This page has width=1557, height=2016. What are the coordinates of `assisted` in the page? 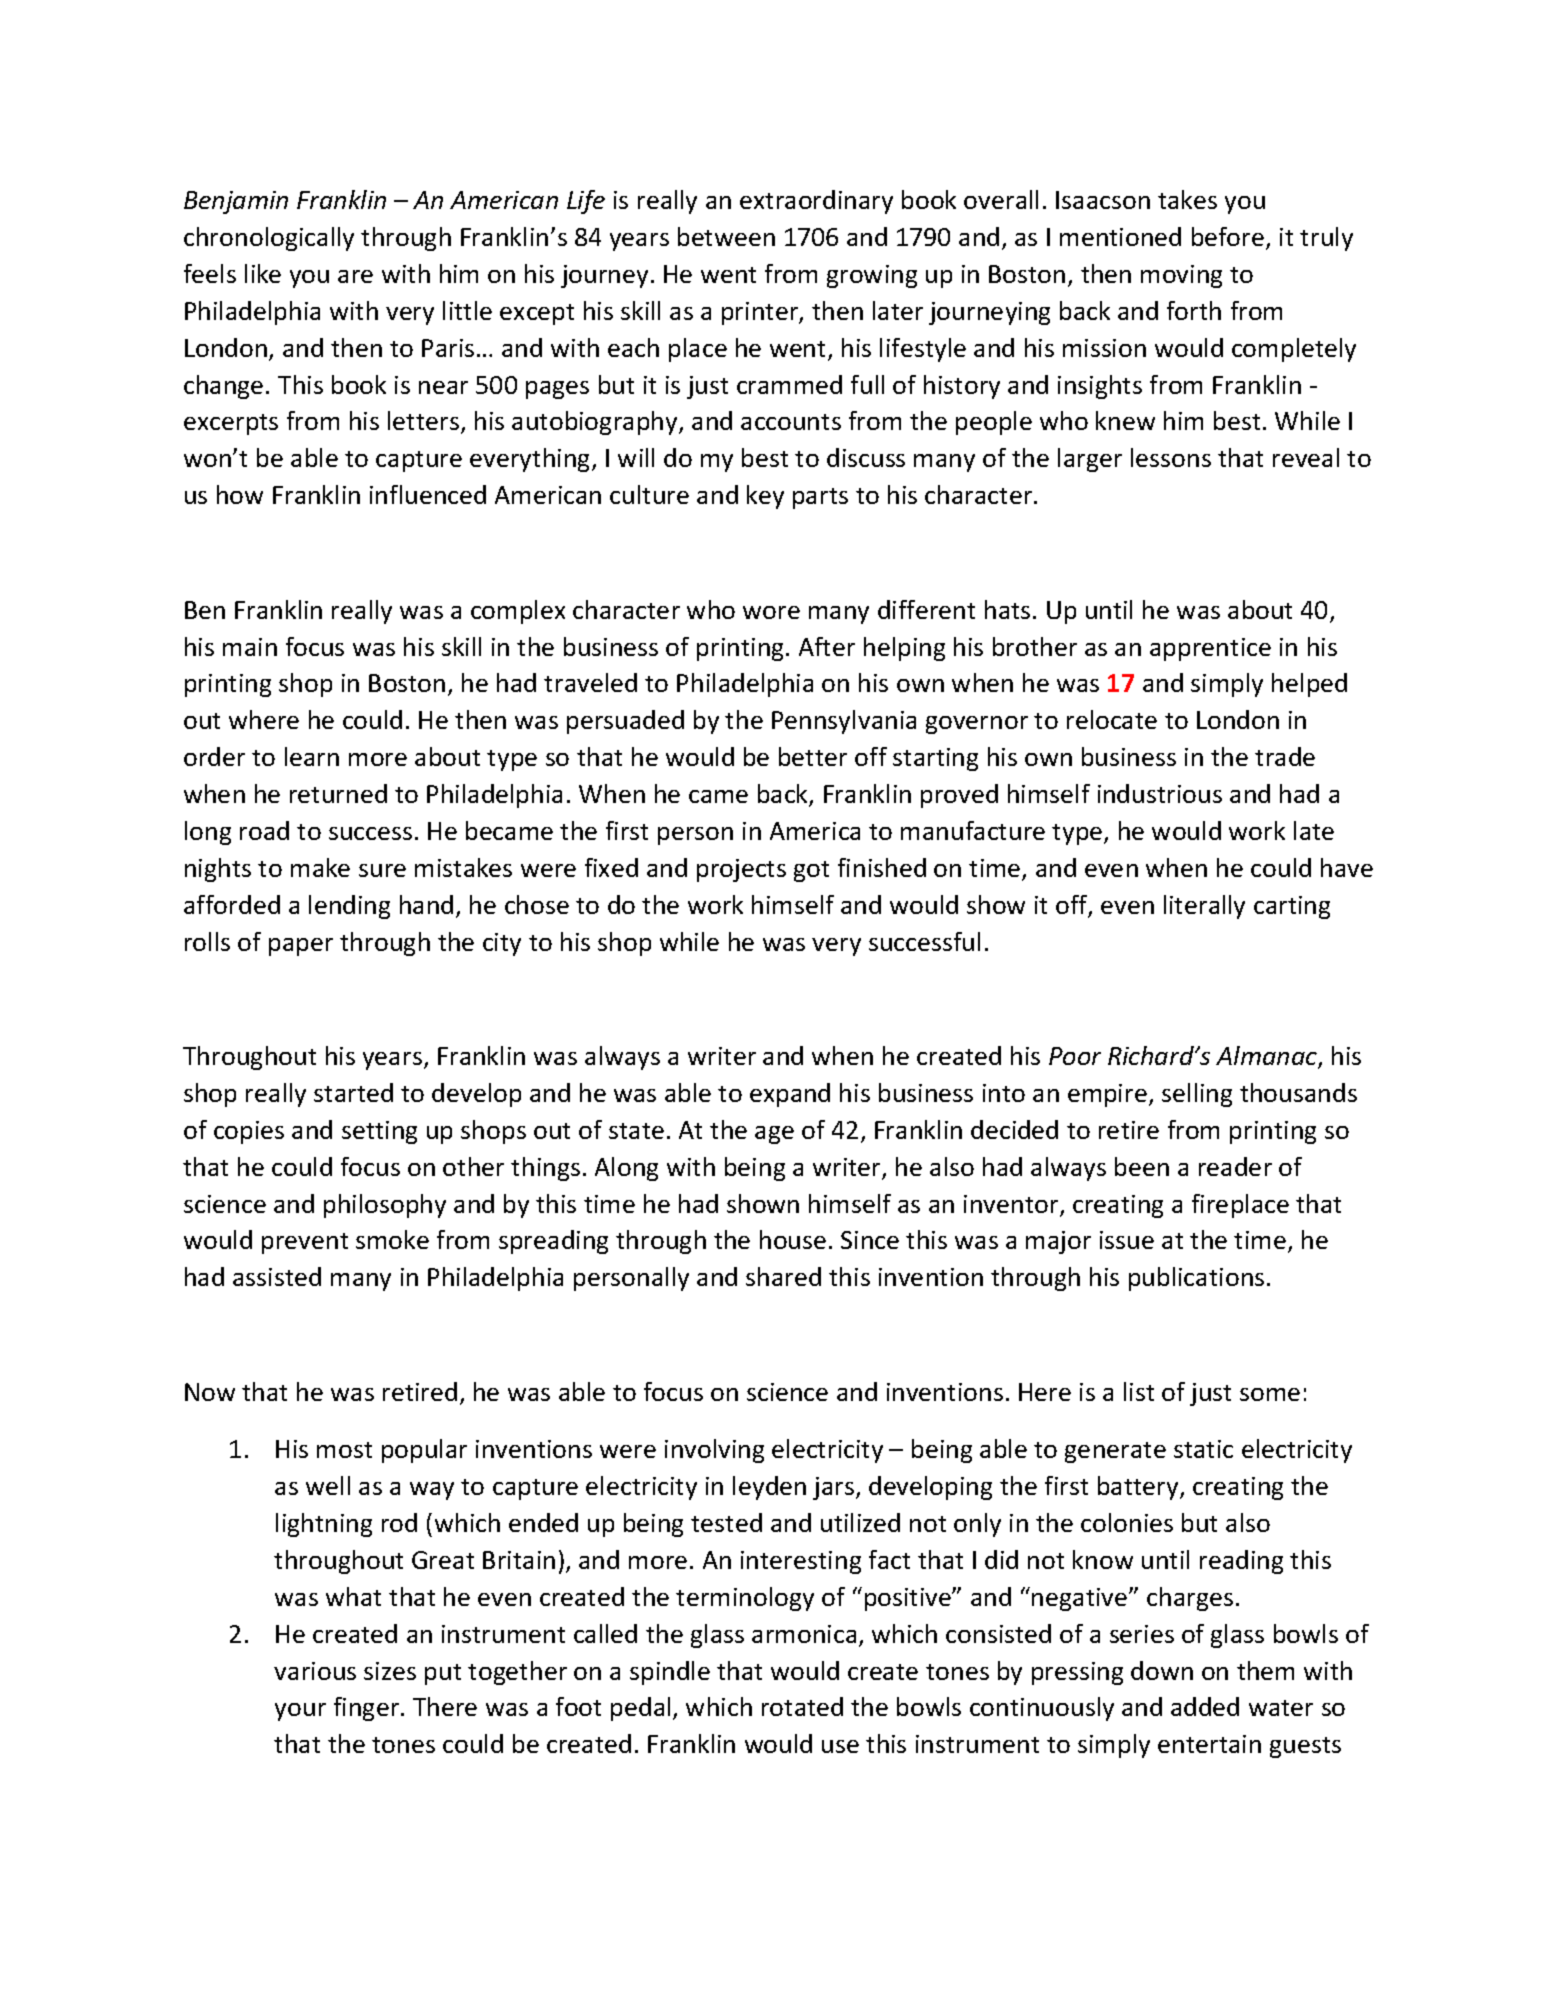 It's located at (277, 1276).
